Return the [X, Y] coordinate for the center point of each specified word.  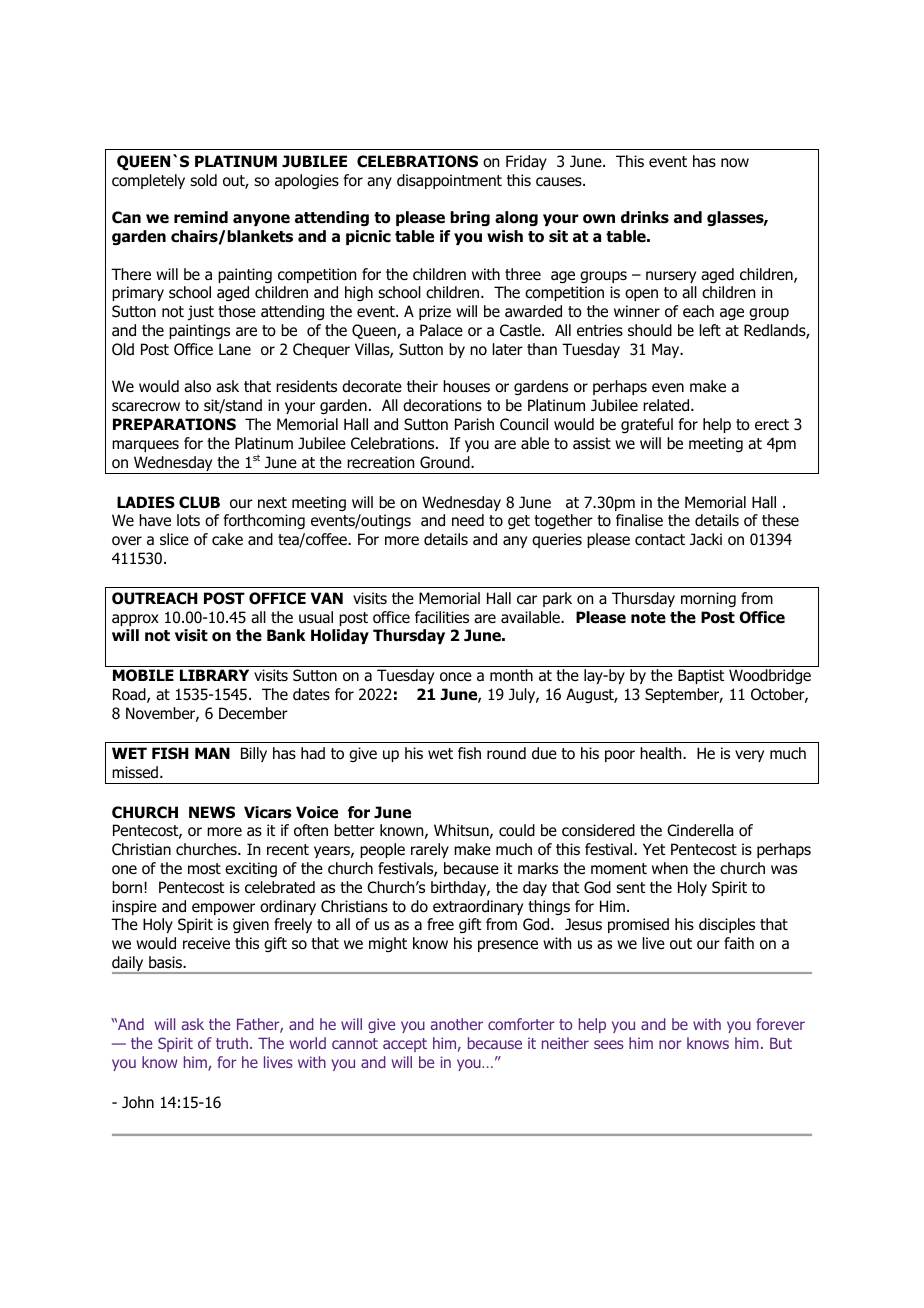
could [517, 830]
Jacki [706, 539]
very [749, 756]
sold [203, 180]
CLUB [199, 502]
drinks [645, 217]
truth [232, 1043]
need [468, 520]
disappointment [449, 181]
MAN [212, 753]
